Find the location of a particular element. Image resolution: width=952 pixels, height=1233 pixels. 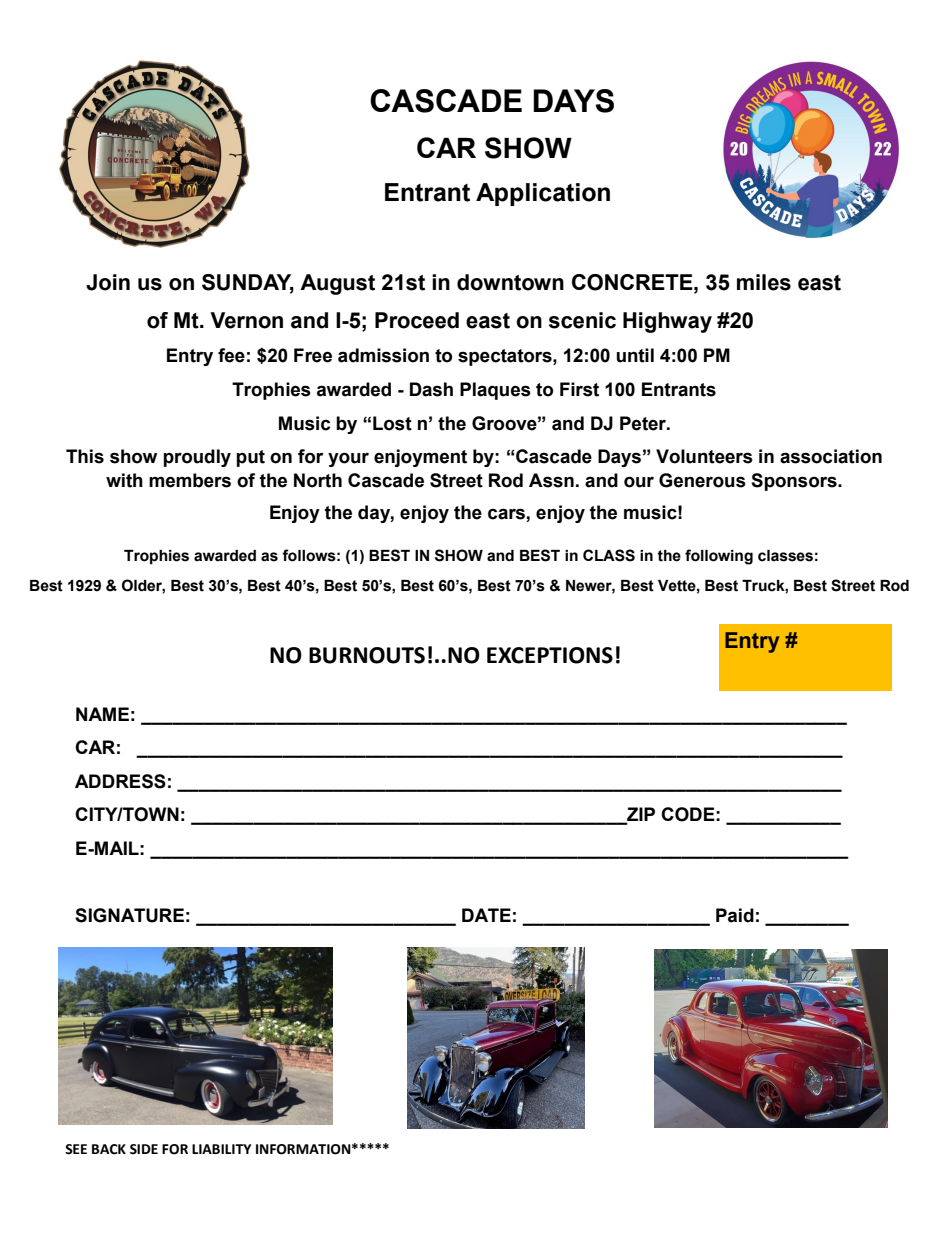

EXCEPTIONS is located at coordinates (550, 655).
